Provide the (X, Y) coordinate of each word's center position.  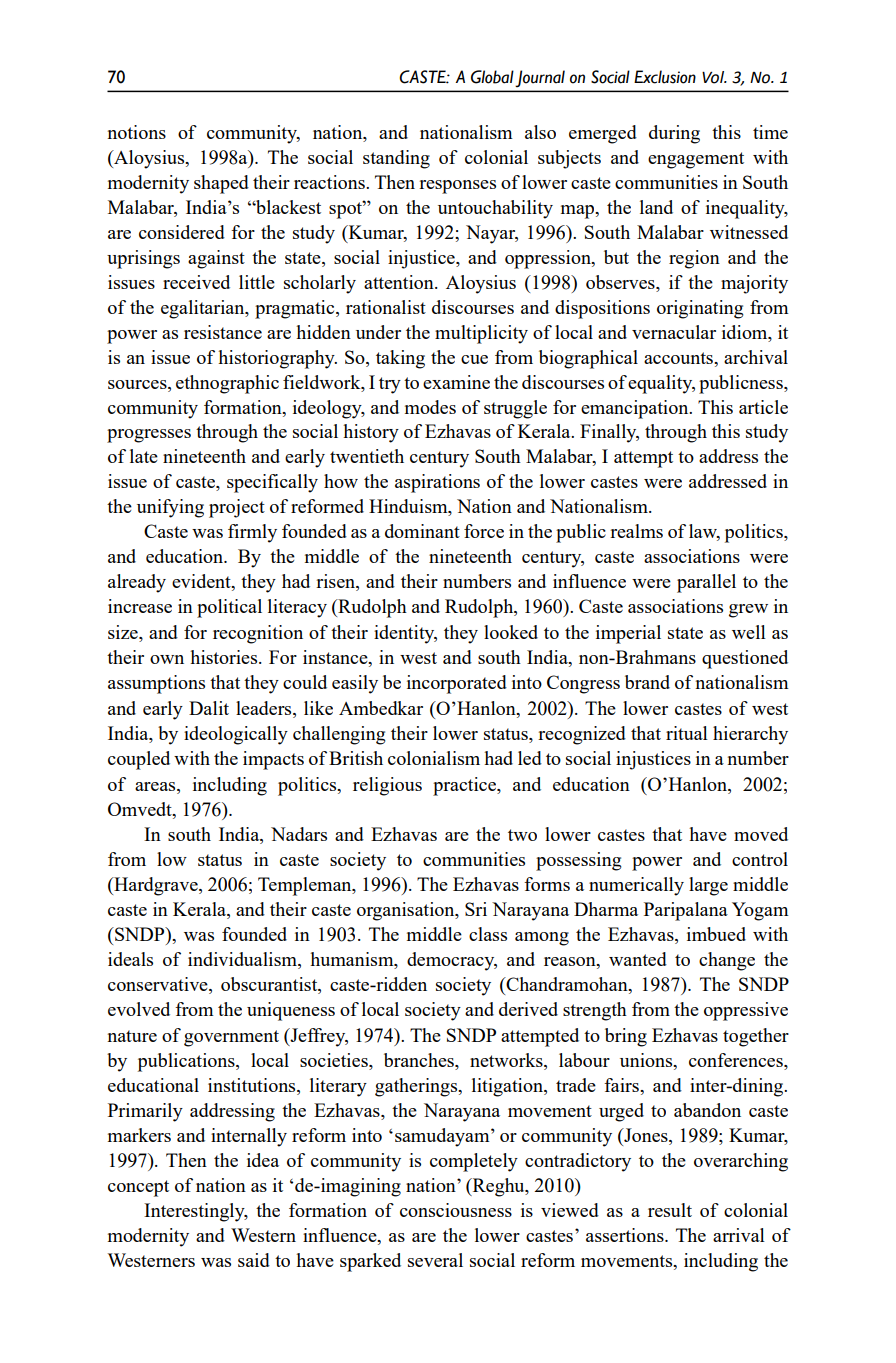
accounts (679, 358)
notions (137, 132)
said (254, 1260)
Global (492, 77)
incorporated (457, 684)
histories (225, 657)
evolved (139, 1009)
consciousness (456, 1210)
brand (647, 682)
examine (456, 382)
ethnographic (227, 384)
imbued (716, 934)
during (674, 134)
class (488, 934)
